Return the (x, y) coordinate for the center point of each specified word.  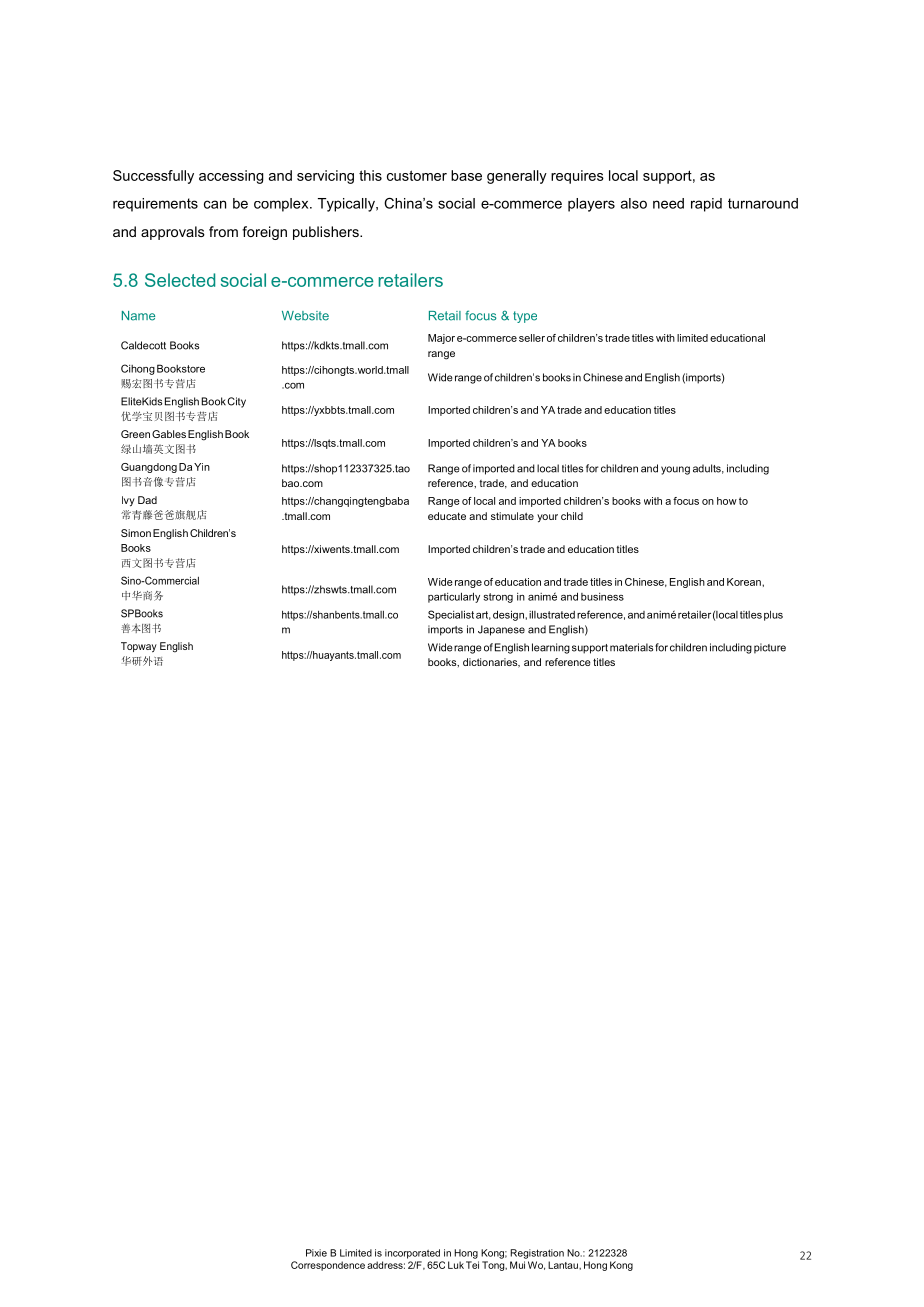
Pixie (316, 1253)
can (215, 204)
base (466, 175)
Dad (147, 500)
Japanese (501, 630)
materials (631, 647)
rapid (706, 205)
